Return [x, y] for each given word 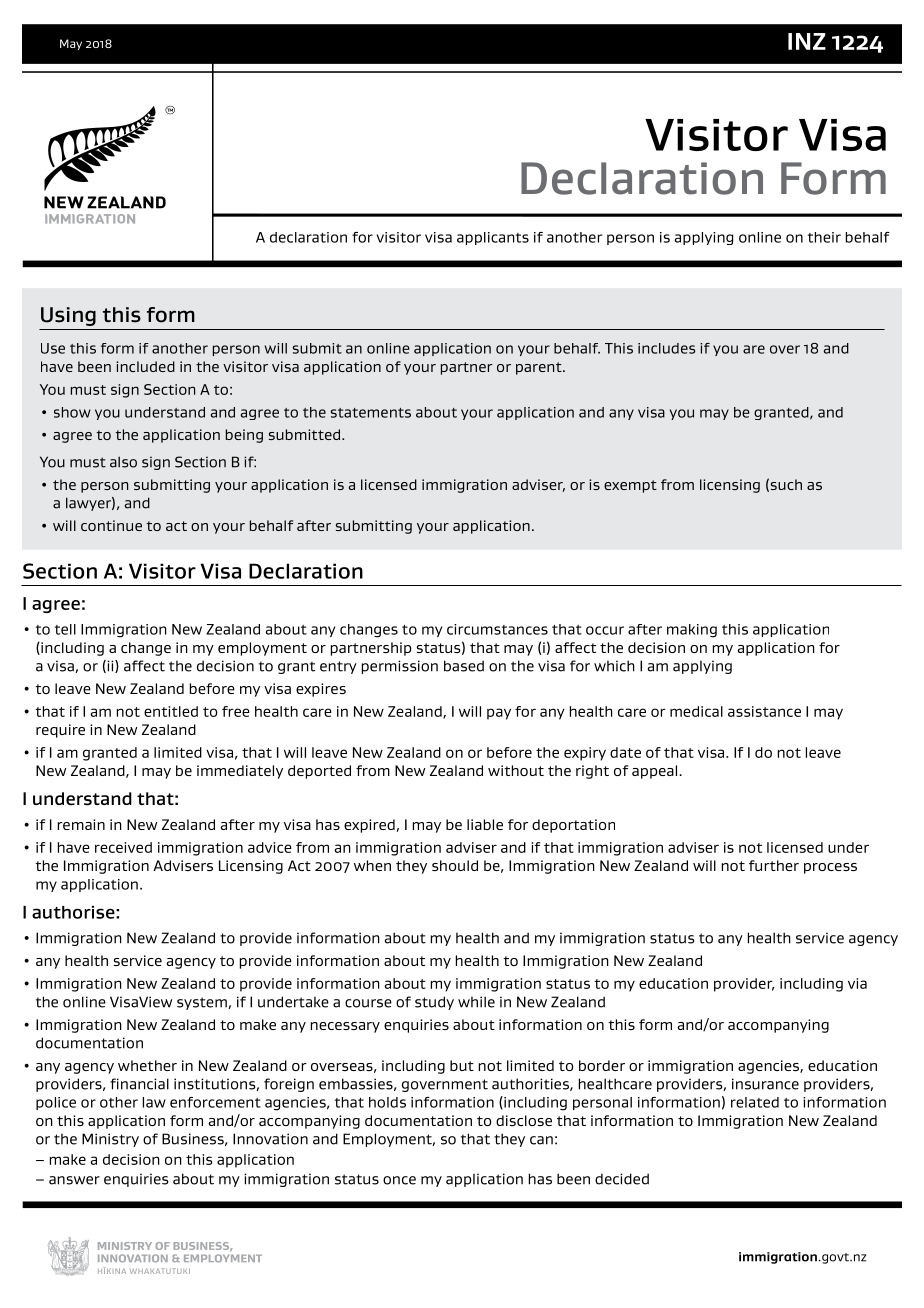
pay [499, 714]
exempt [630, 486]
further [774, 865]
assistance [764, 711]
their [824, 237]
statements [371, 413]
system [202, 1003]
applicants [493, 238]
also [123, 462]
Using [68, 316]
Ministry [110, 1140]
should [455, 865]
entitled [171, 711]
